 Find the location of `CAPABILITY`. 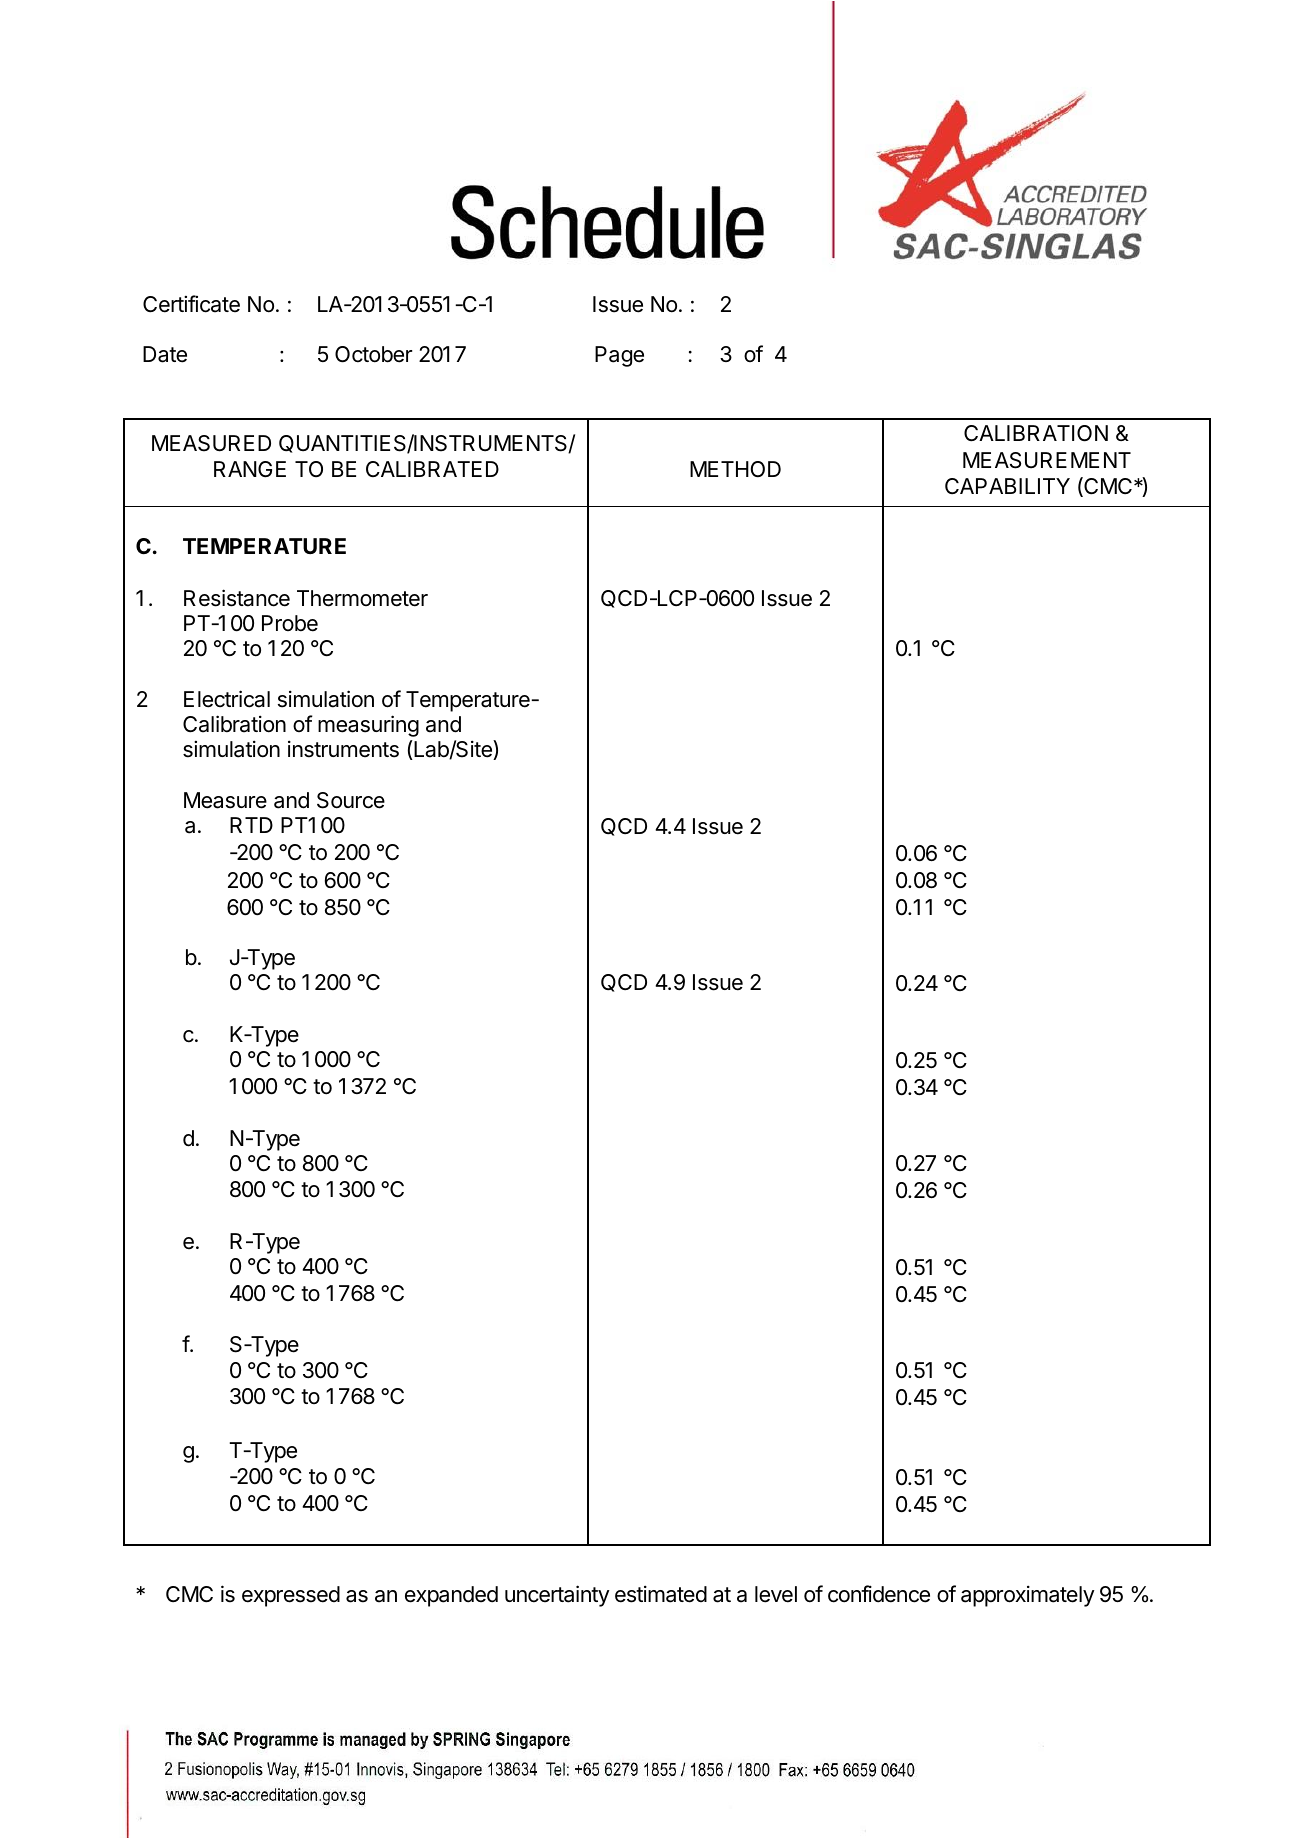

CAPABILITY is located at coordinates (1007, 486).
